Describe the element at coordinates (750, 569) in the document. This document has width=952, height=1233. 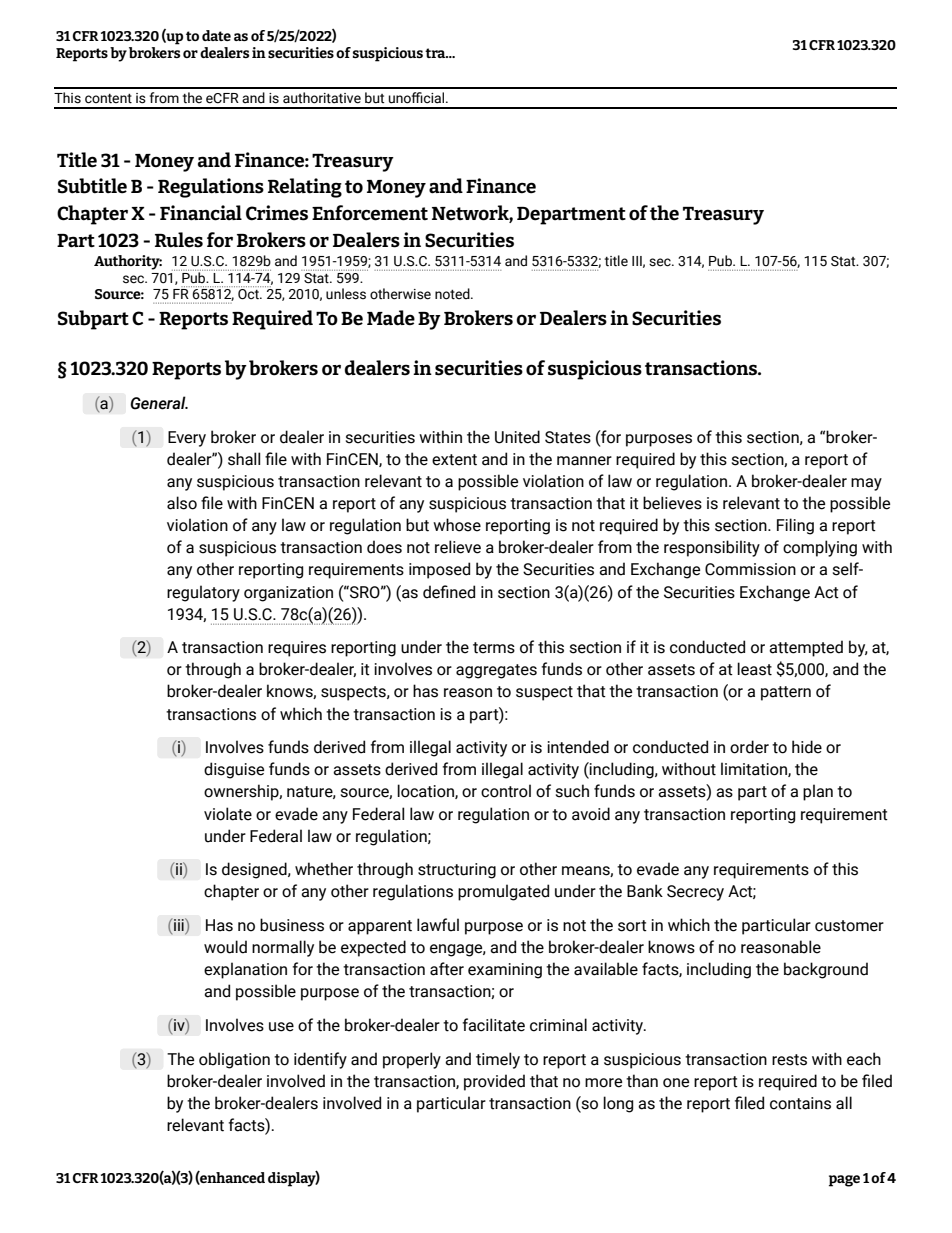
I see `Commission` at that location.
